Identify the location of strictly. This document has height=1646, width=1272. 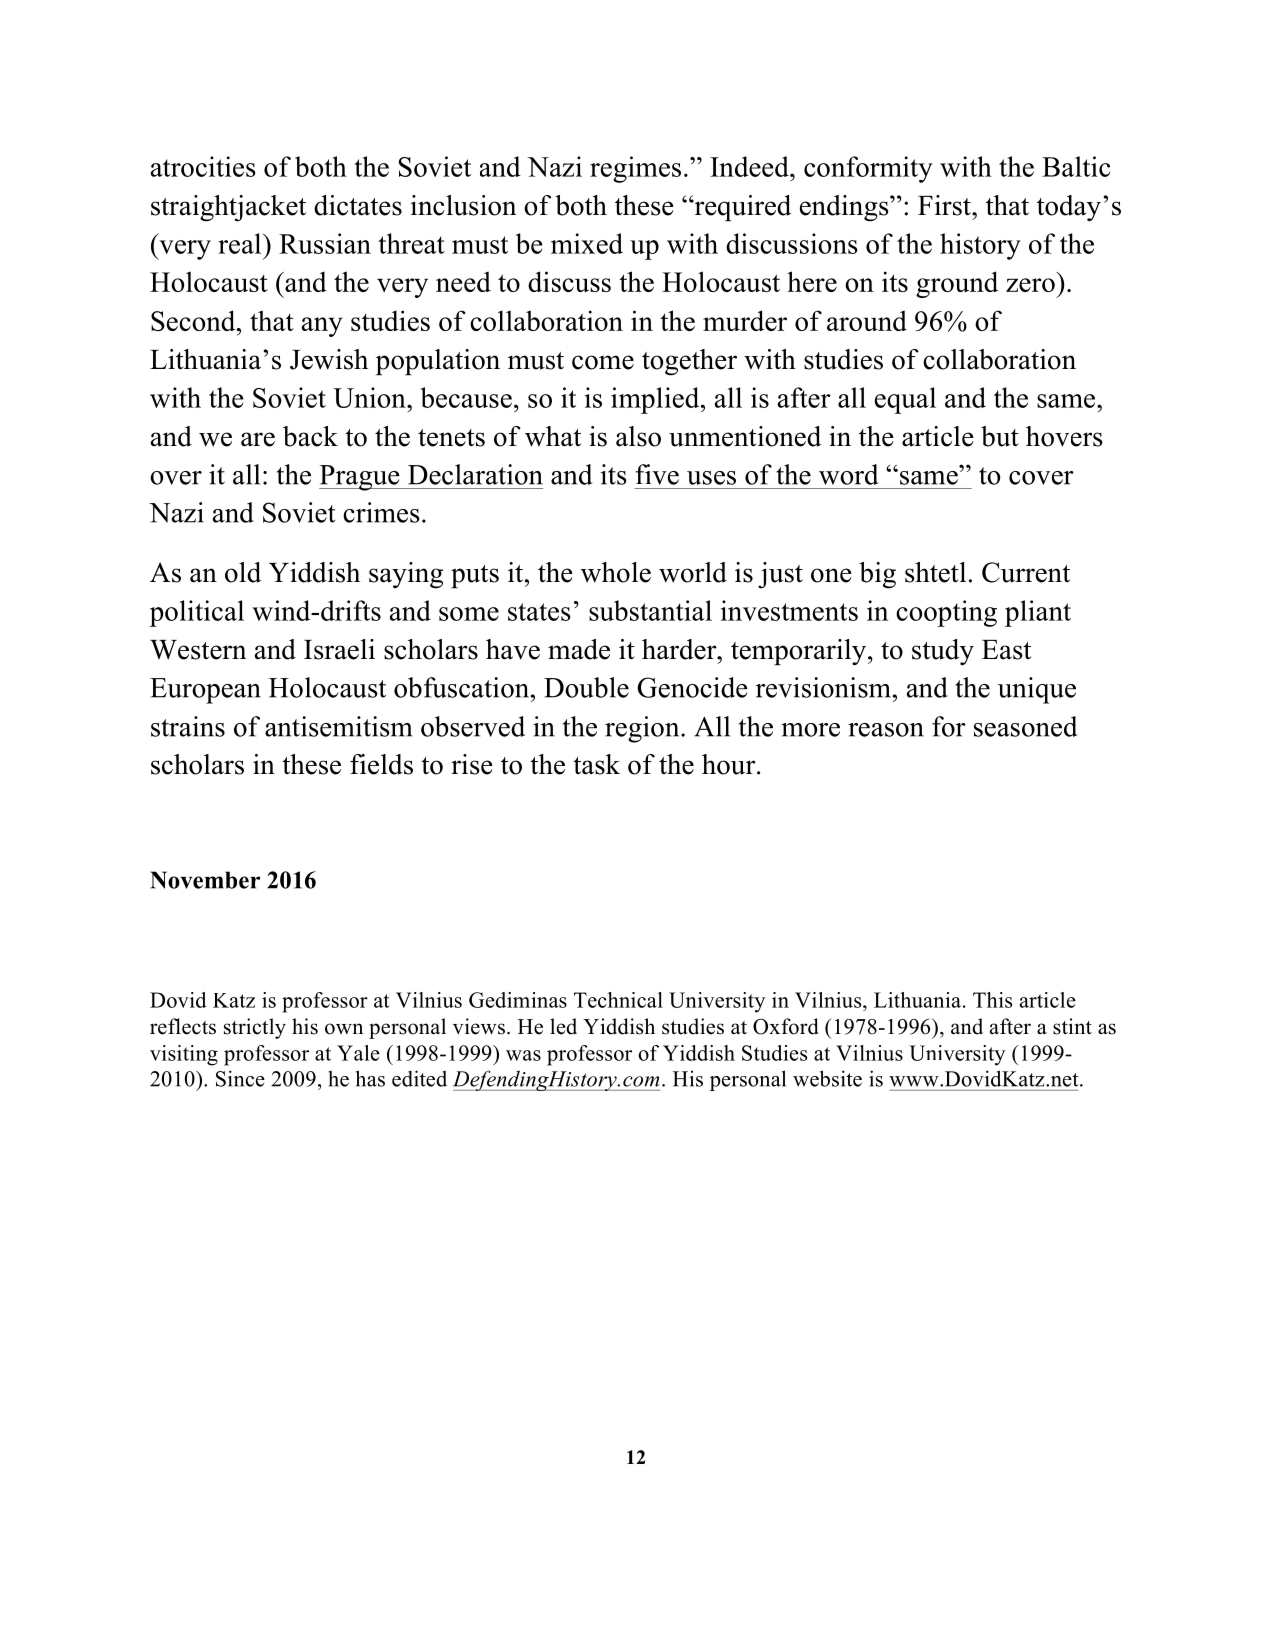
(255, 1028).
